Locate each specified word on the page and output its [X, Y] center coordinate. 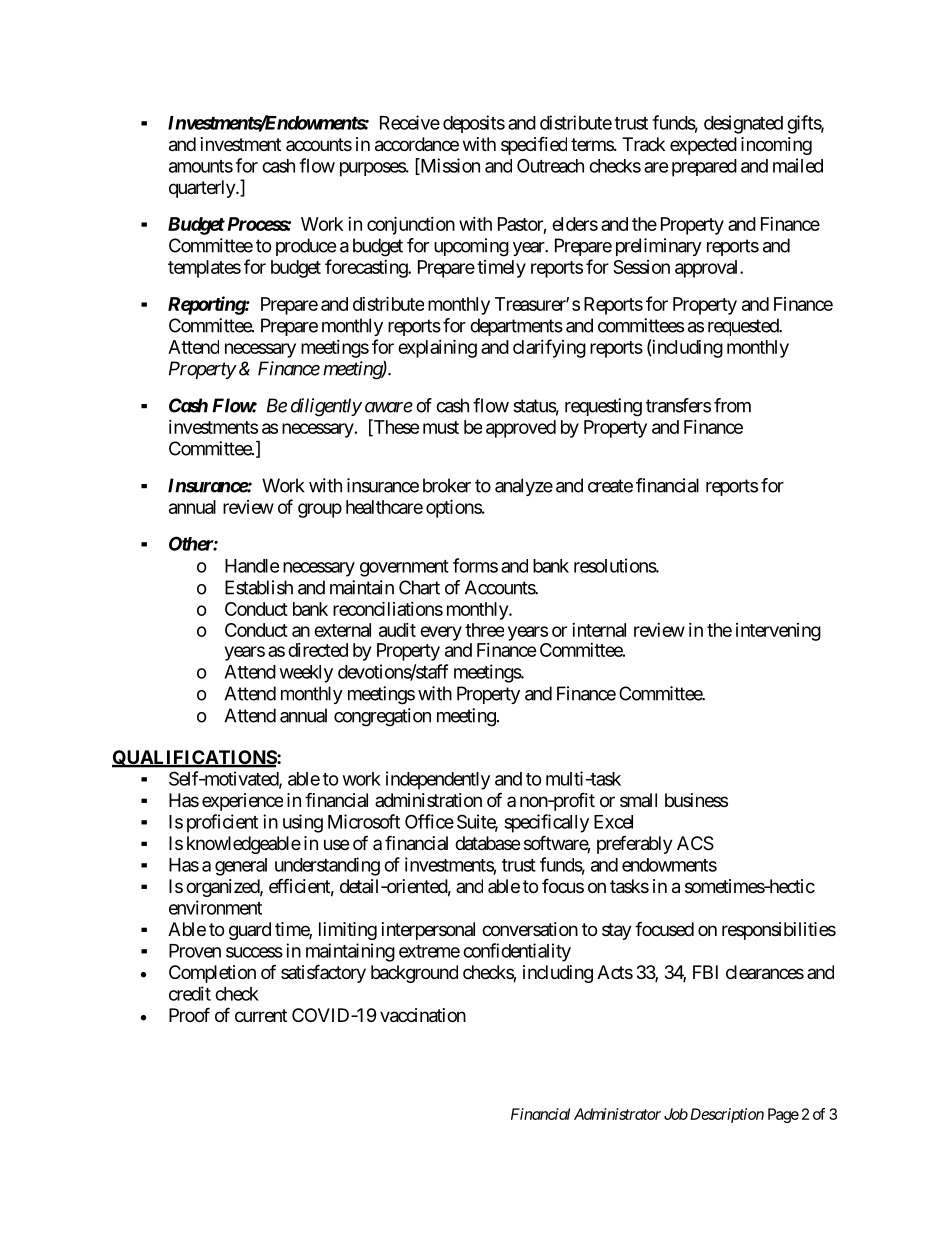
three [484, 630]
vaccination [423, 1015]
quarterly [203, 189]
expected [703, 146]
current [261, 1015]
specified [534, 145]
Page [783, 1115]
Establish [259, 587]
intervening [778, 632]
